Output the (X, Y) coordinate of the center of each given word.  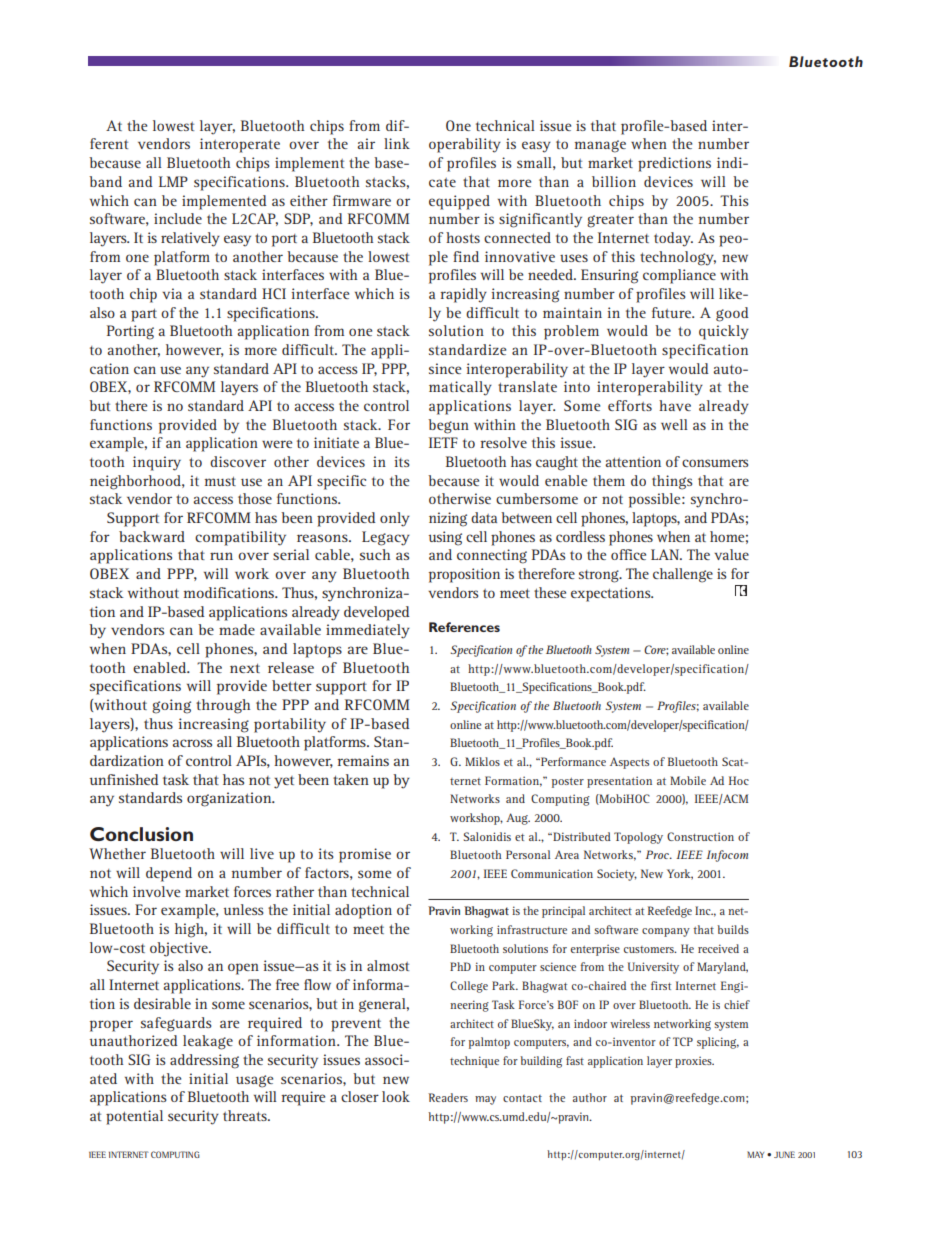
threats (246, 1115)
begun (448, 426)
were (277, 444)
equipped (459, 202)
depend (169, 874)
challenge (683, 575)
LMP (173, 181)
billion (614, 181)
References (464, 627)
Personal (528, 854)
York (680, 874)
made (237, 629)
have (675, 405)
